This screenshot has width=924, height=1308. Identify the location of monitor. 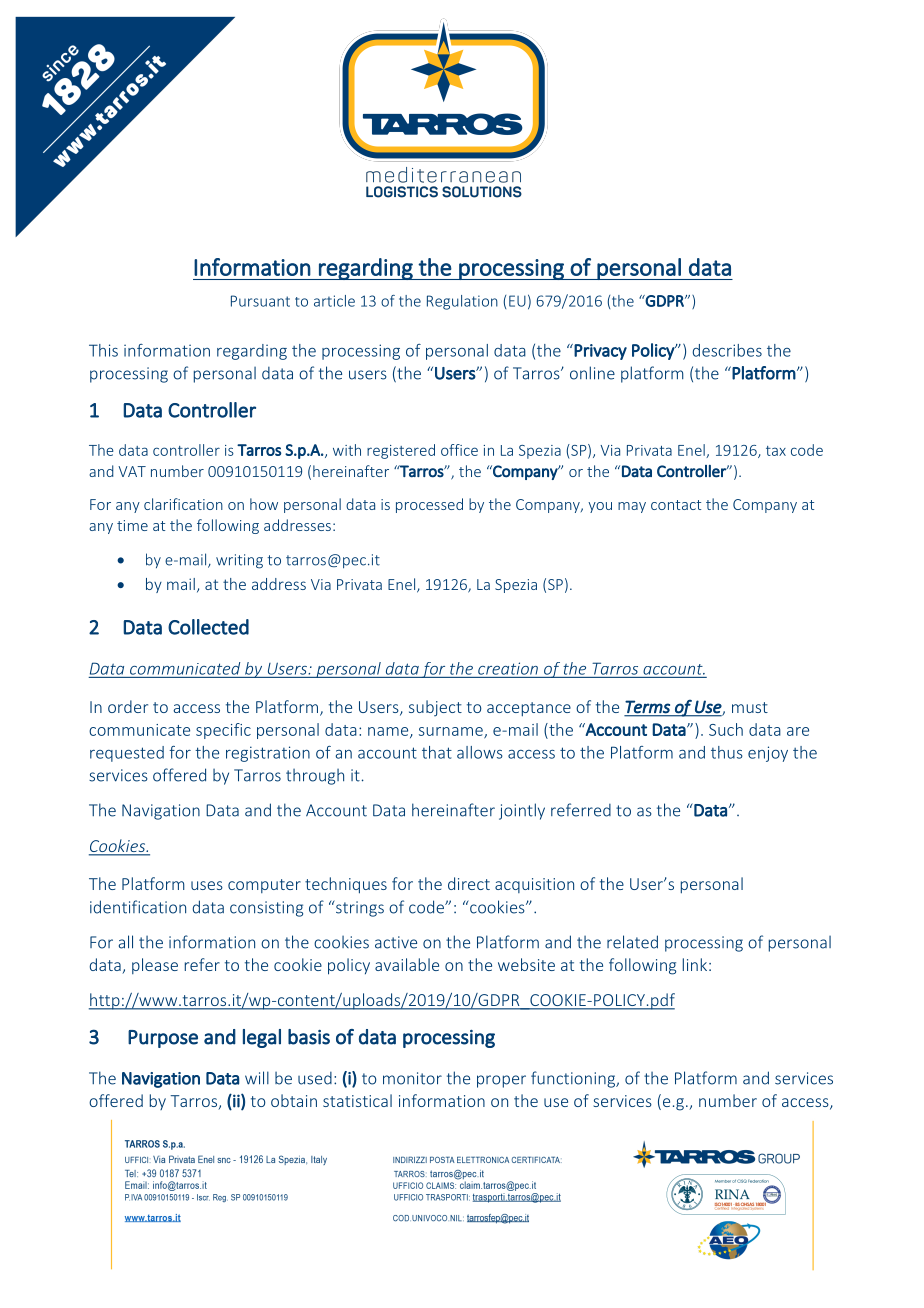
(412, 1078).
